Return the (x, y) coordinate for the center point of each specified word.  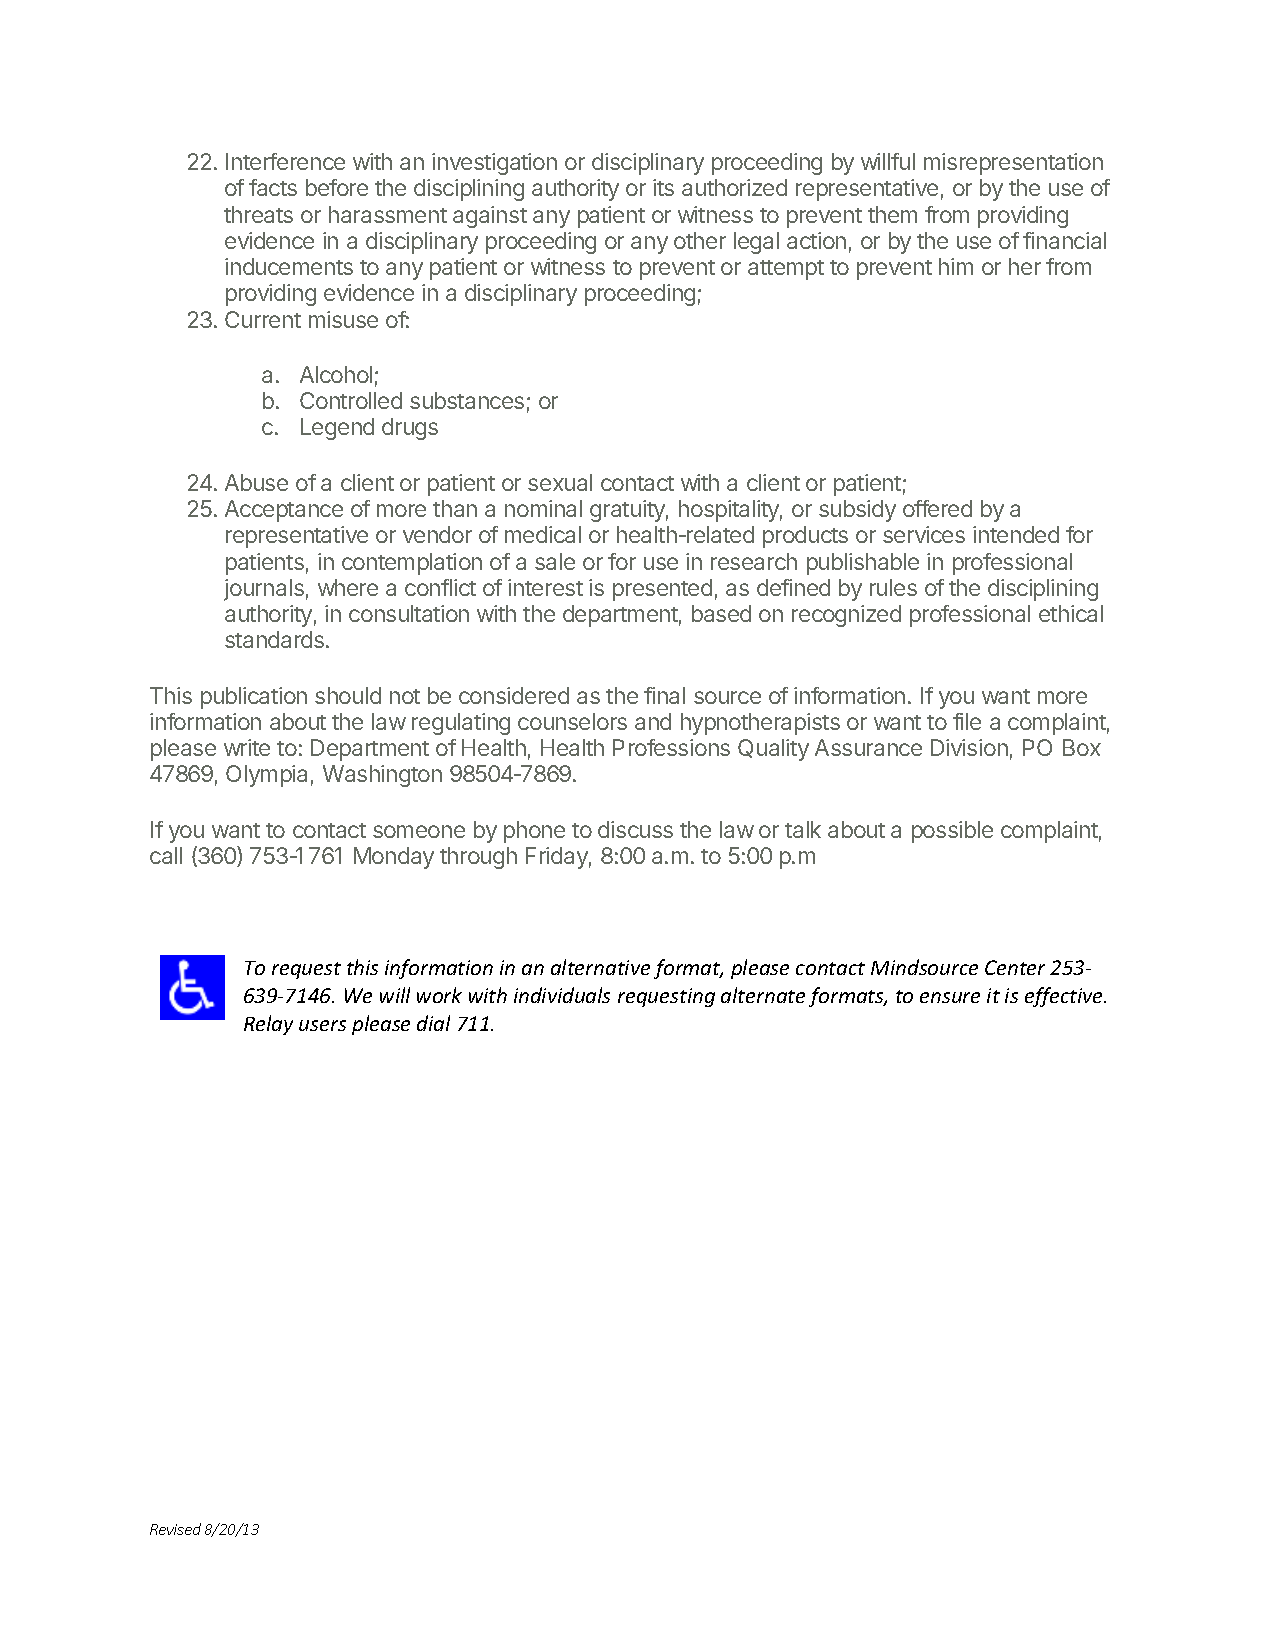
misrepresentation (1013, 164)
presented (662, 590)
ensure (950, 997)
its (663, 187)
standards (276, 639)
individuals (562, 995)
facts (273, 187)
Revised (175, 1529)
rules (893, 587)
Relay (268, 1025)
